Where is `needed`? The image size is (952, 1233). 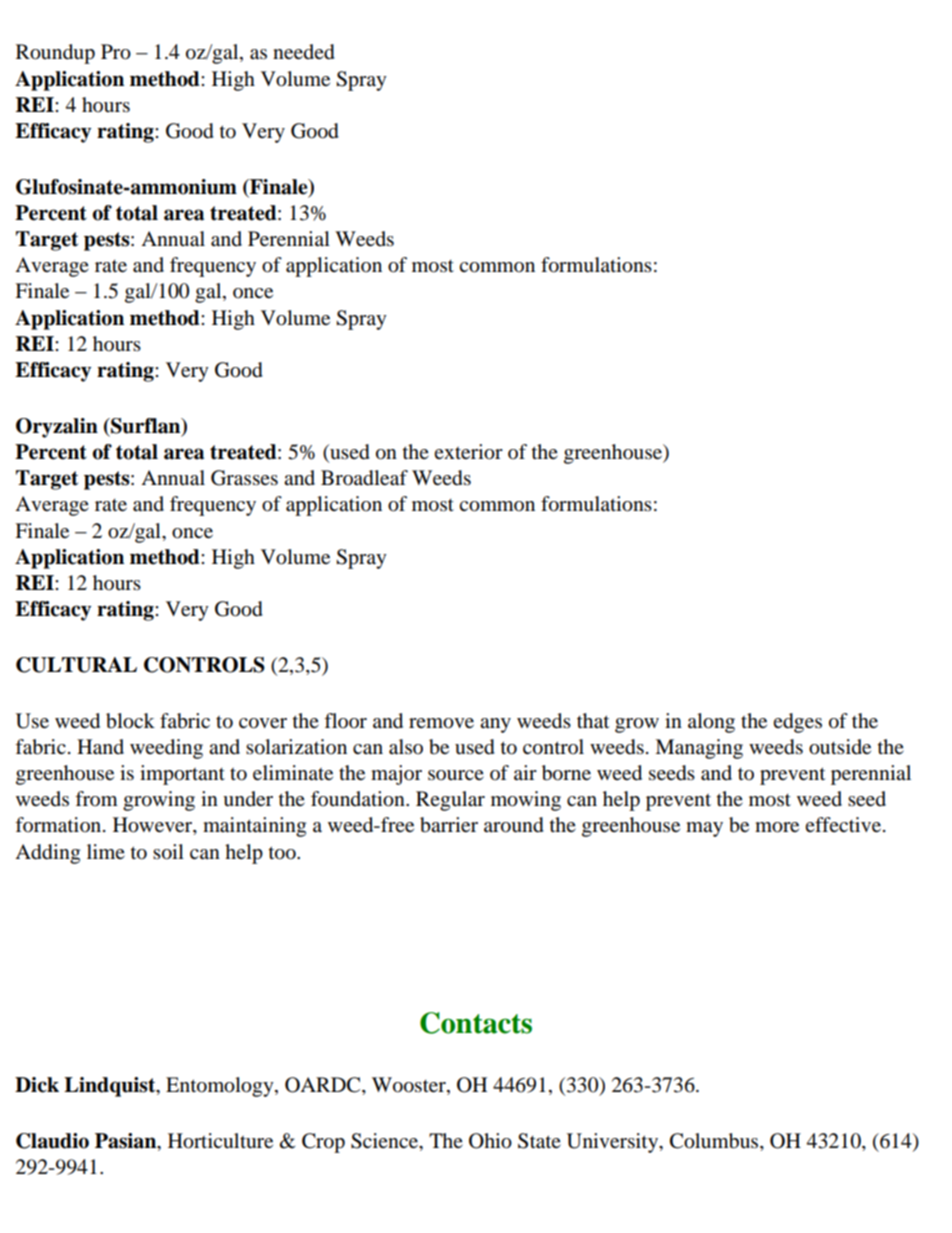 needed is located at coordinates (304, 52).
